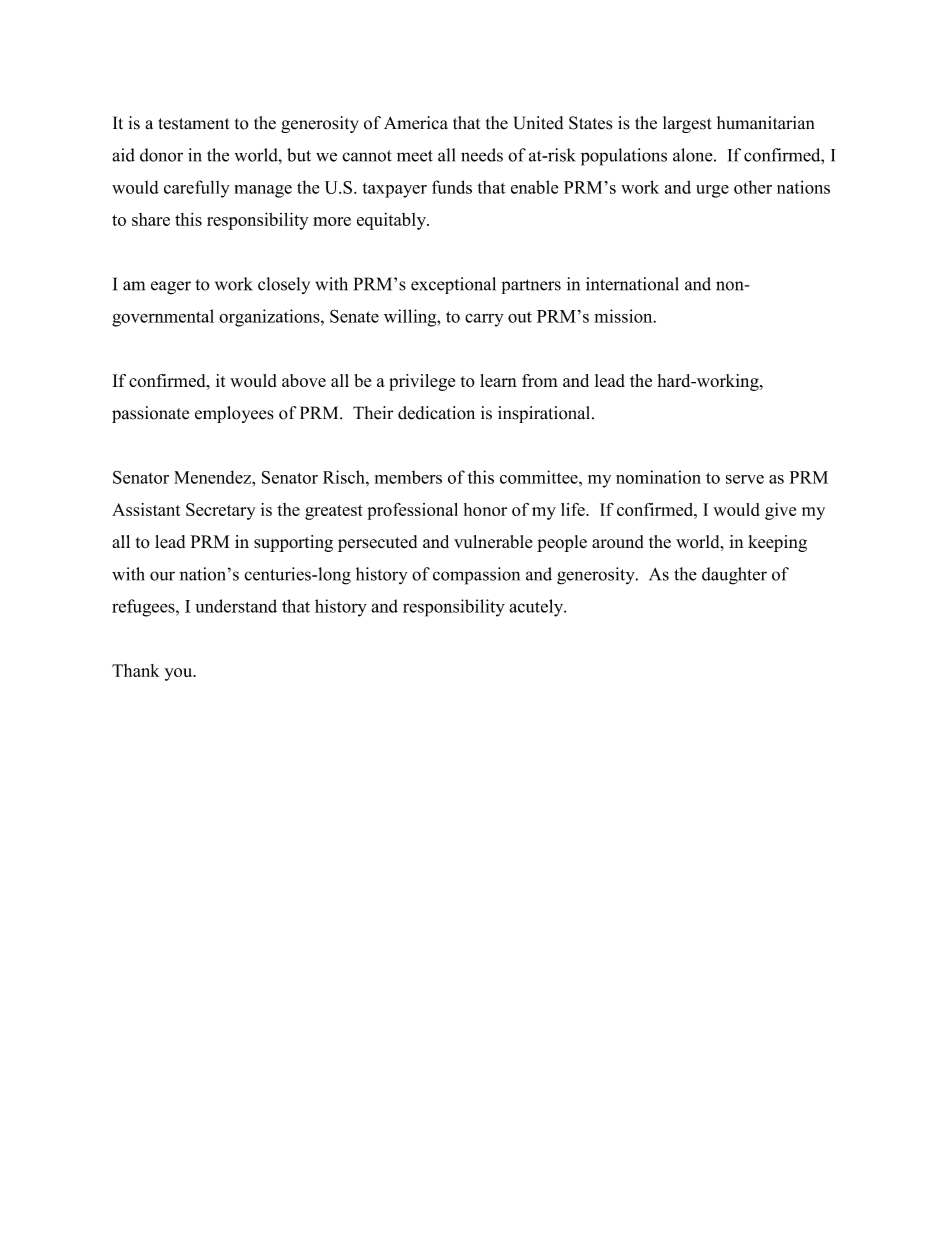 Image resolution: width=952 pixels, height=1233 pixels. What do you see at coordinates (213, 477) in the screenshot?
I see `Menendez` at bounding box center [213, 477].
